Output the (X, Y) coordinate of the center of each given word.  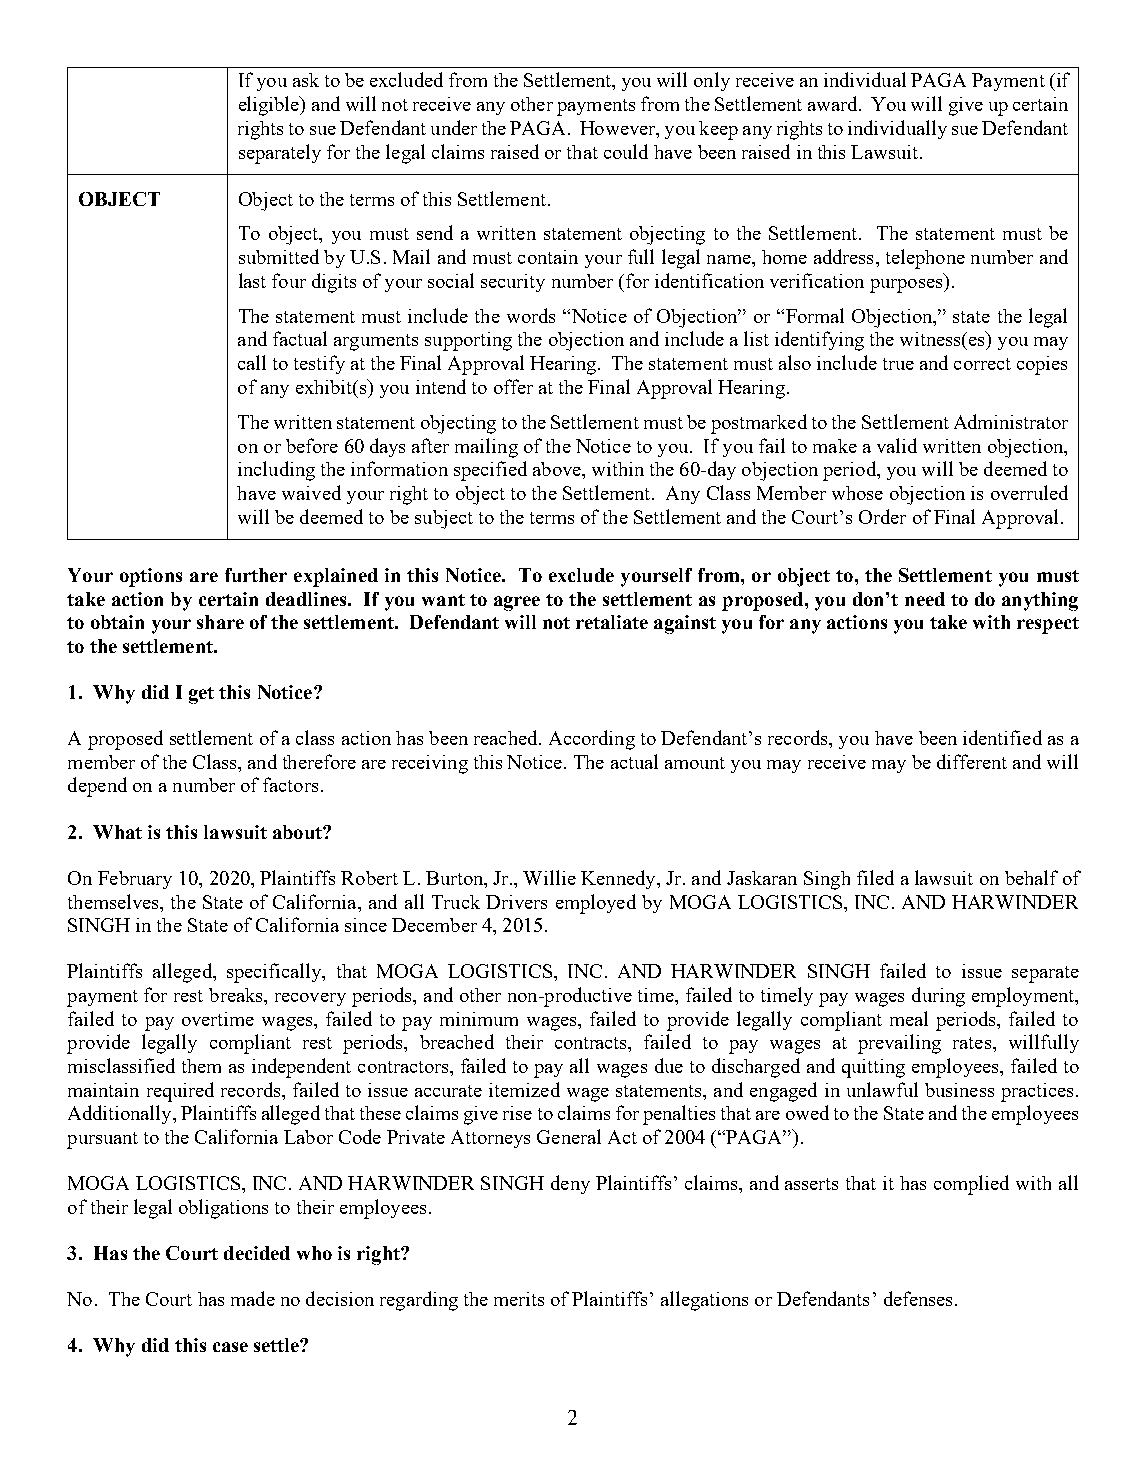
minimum (479, 1019)
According (592, 740)
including (276, 471)
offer (513, 386)
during (938, 997)
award (834, 103)
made (253, 1298)
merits (519, 1299)
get (201, 695)
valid (897, 445)
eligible (270, 106)
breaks (237, 995)
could (626, 151)
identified (1002, 737)
